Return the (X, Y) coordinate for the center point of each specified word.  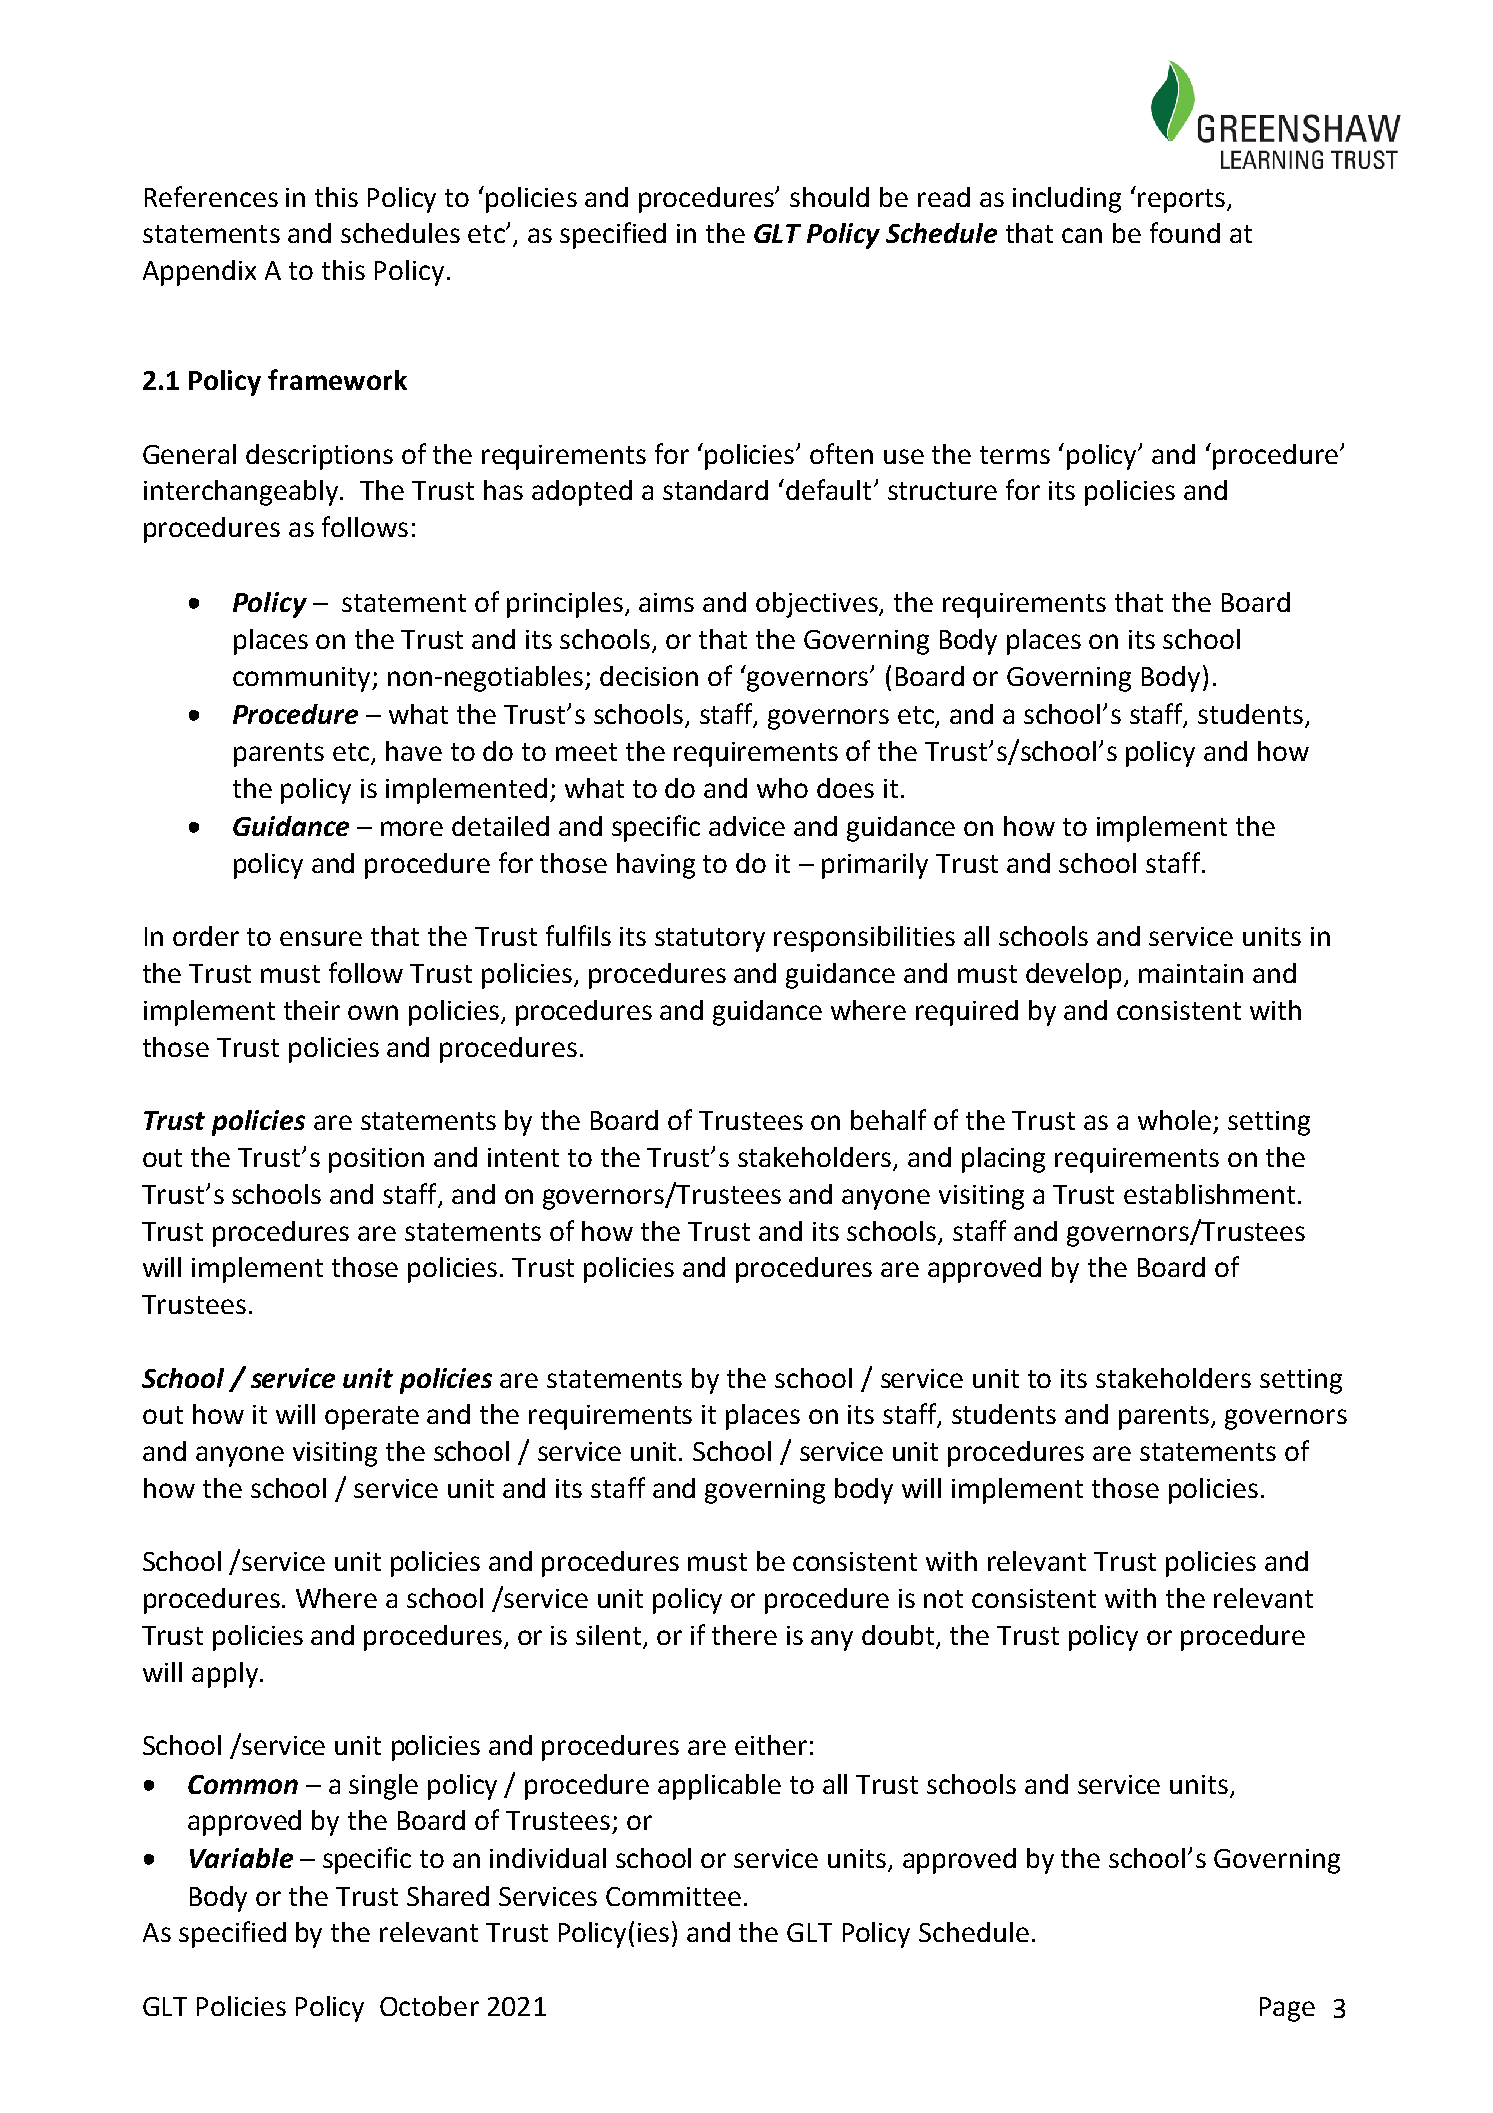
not (943, 1599)
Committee (673, 1896)
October (429, 2006)
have (414, 751)
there (744, 1635)
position (376, 1160)
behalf (888, 1119)
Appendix (199, 273)
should (829, 197)
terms (1015, 455)
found (1185, 232)
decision (649, 676)
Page (1287, 2009)
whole (1174, 1120)
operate (372, 1418)
